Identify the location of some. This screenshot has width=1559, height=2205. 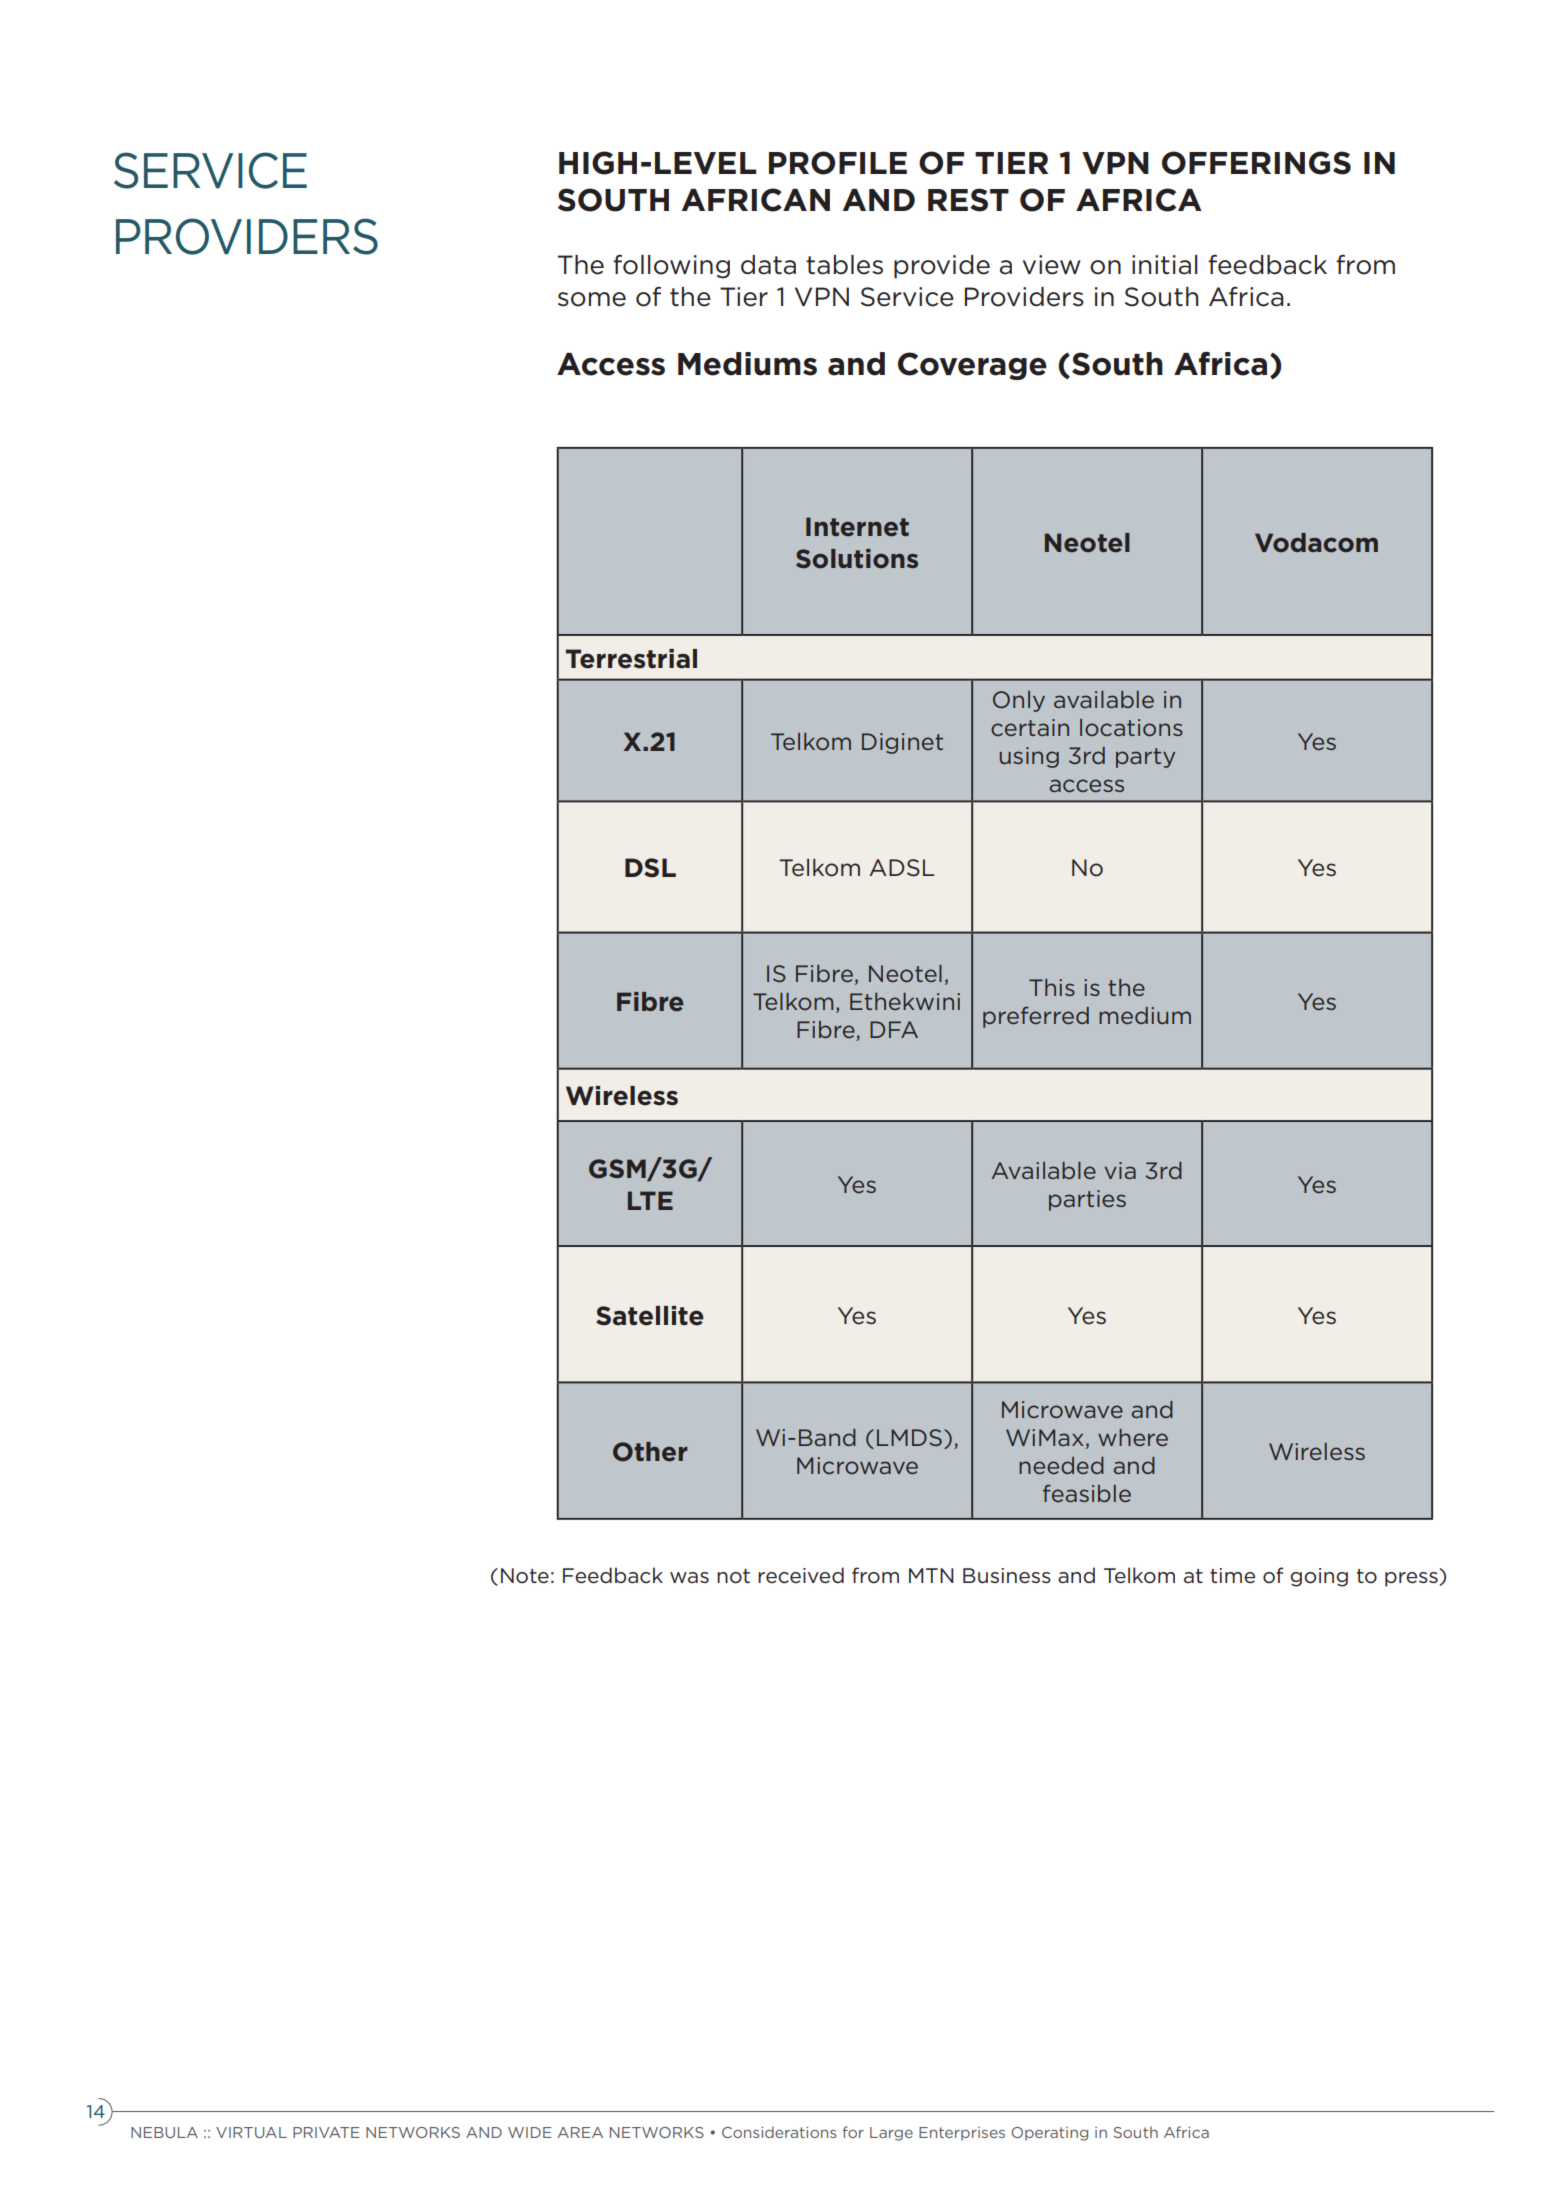
(592, 299).
